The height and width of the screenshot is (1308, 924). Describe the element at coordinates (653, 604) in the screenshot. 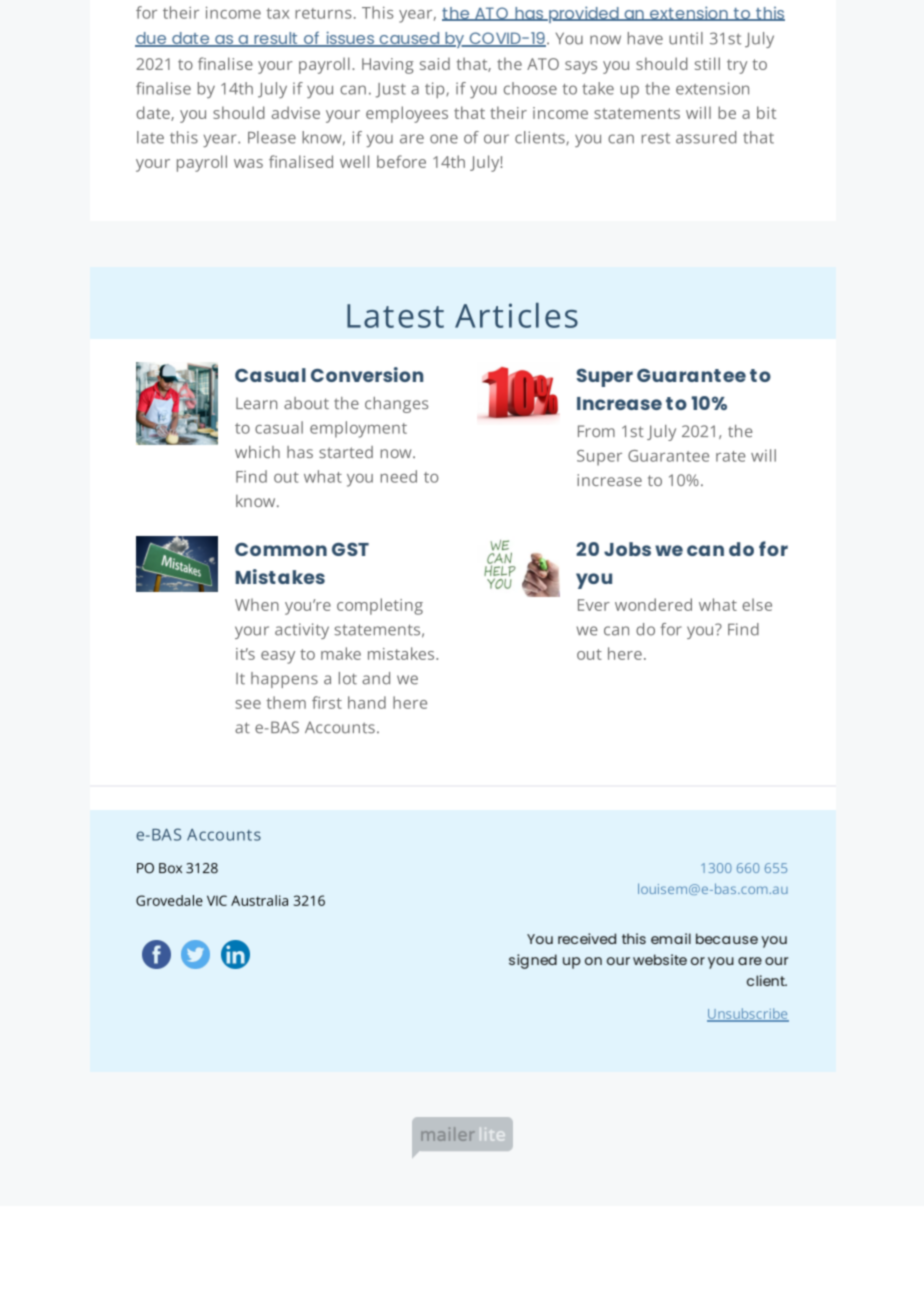

I see `wondered` at that location.
